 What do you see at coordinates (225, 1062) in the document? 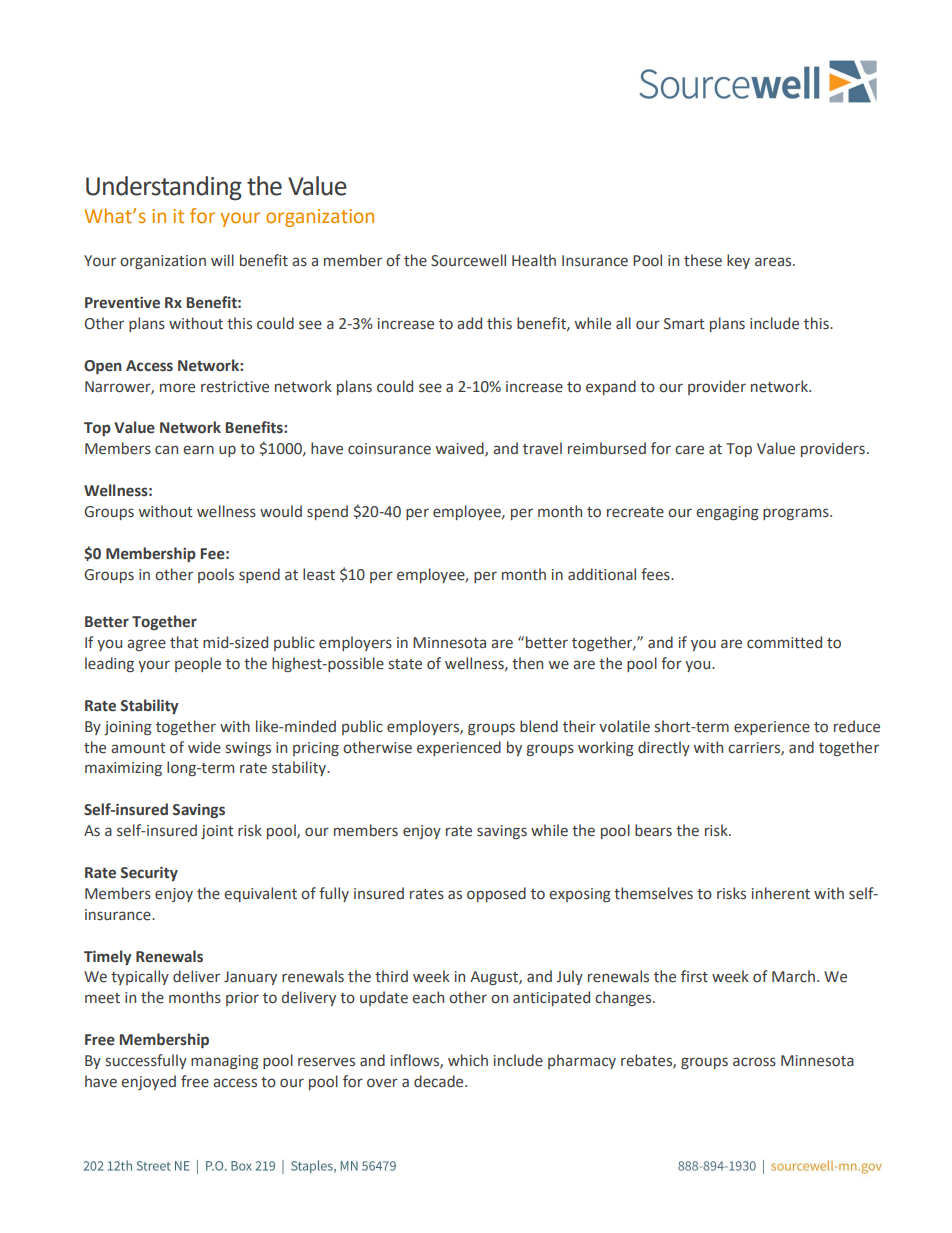
I see `managing` at bounding box center [225, 1062].
